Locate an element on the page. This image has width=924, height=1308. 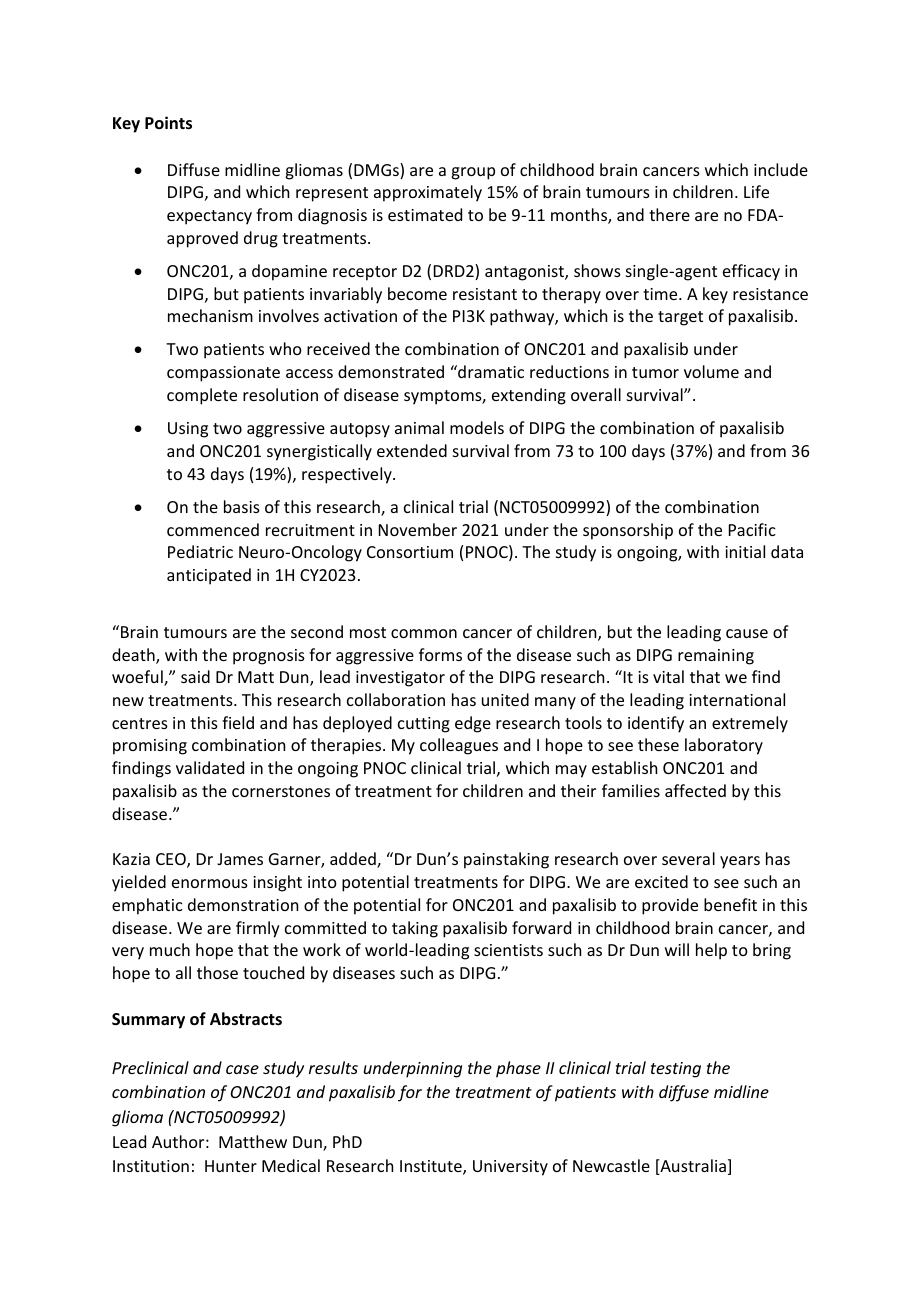
Points is located at coordinates (168, 123).
